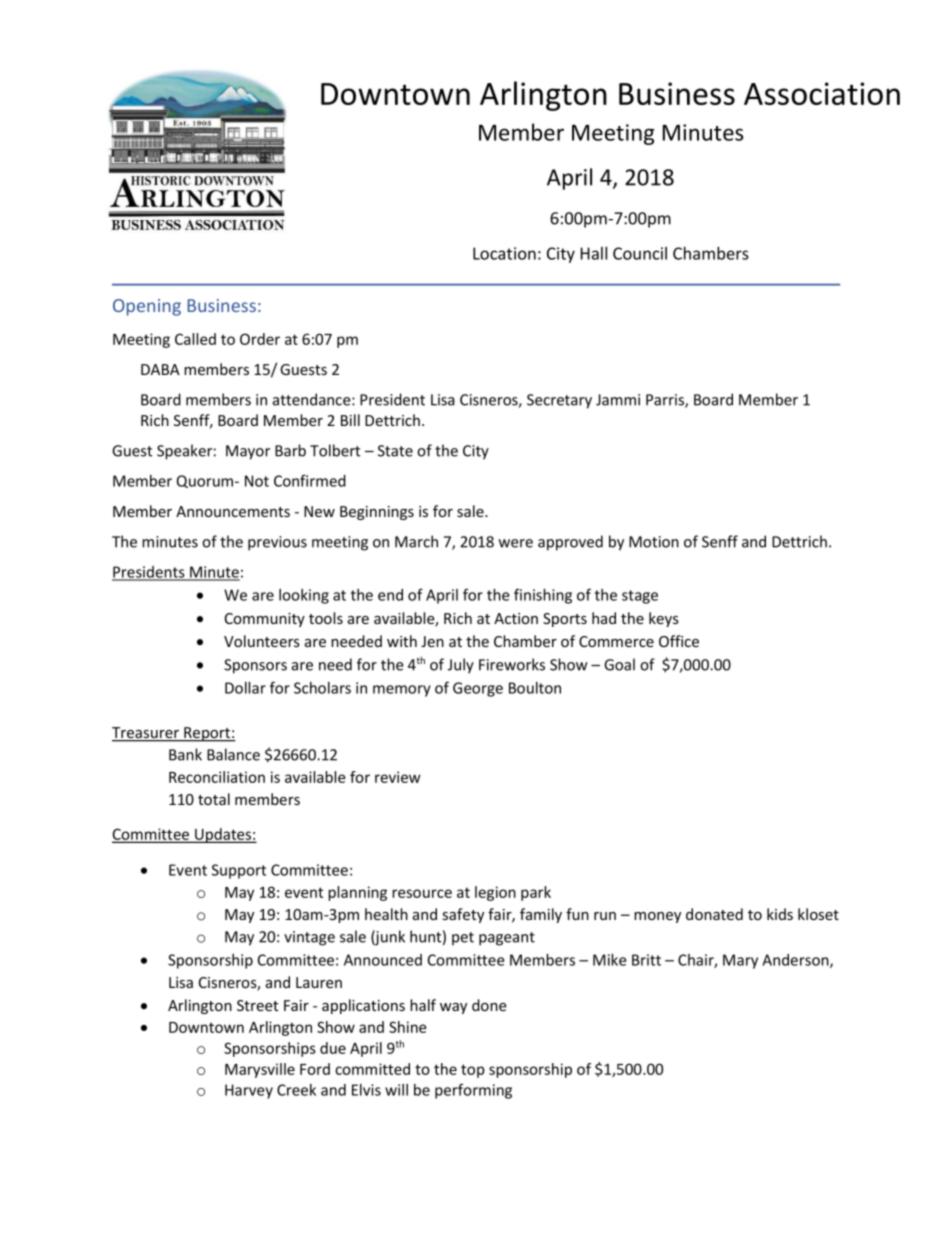 Image resolution: width=952 pixels, height=1233 pixels. I want to click on keys, so click(664, 619).
